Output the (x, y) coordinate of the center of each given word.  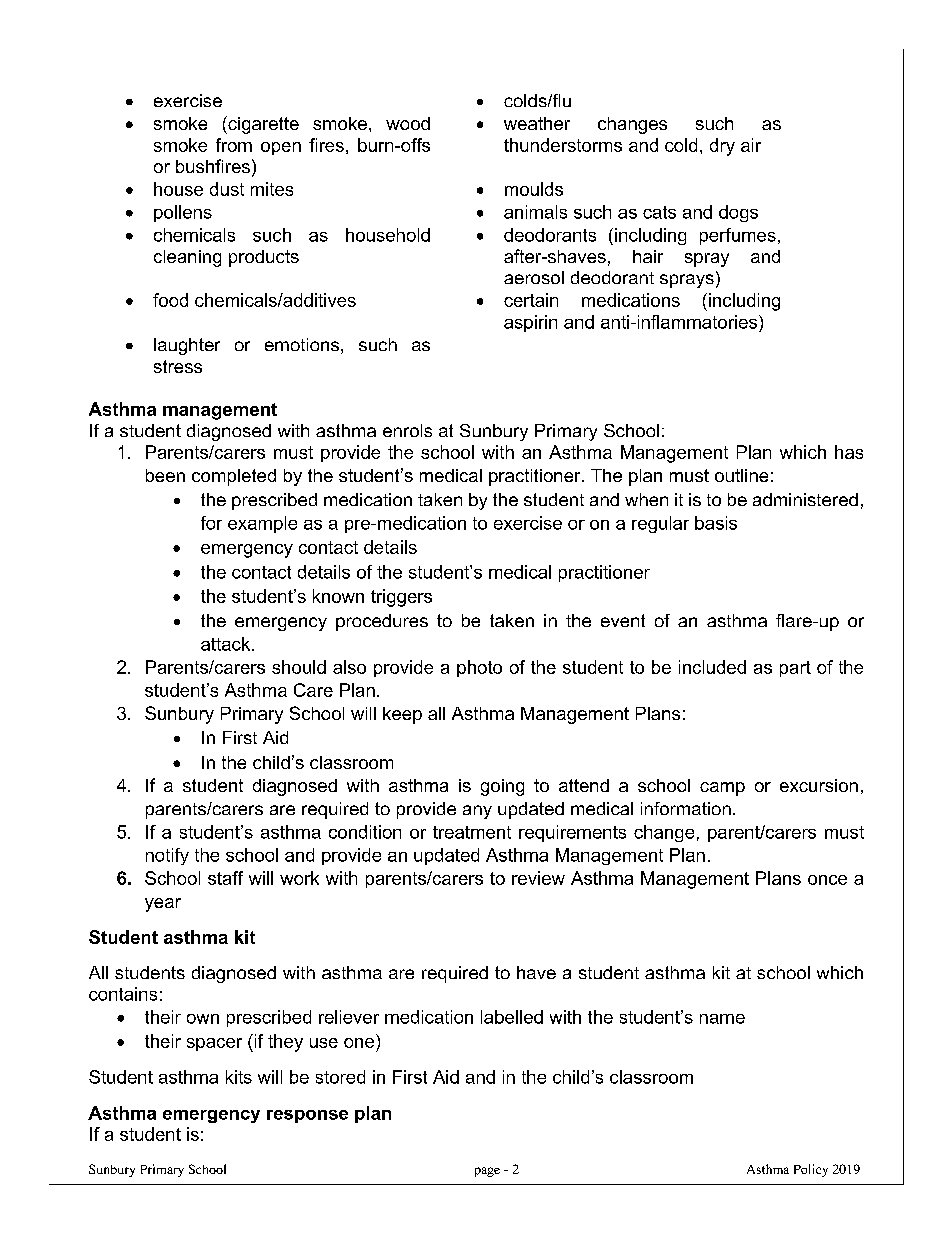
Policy (811, 1170)
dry (722, 147)
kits (239, 1077)
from (234, 145)
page (487, 1172)
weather (537, 123)
